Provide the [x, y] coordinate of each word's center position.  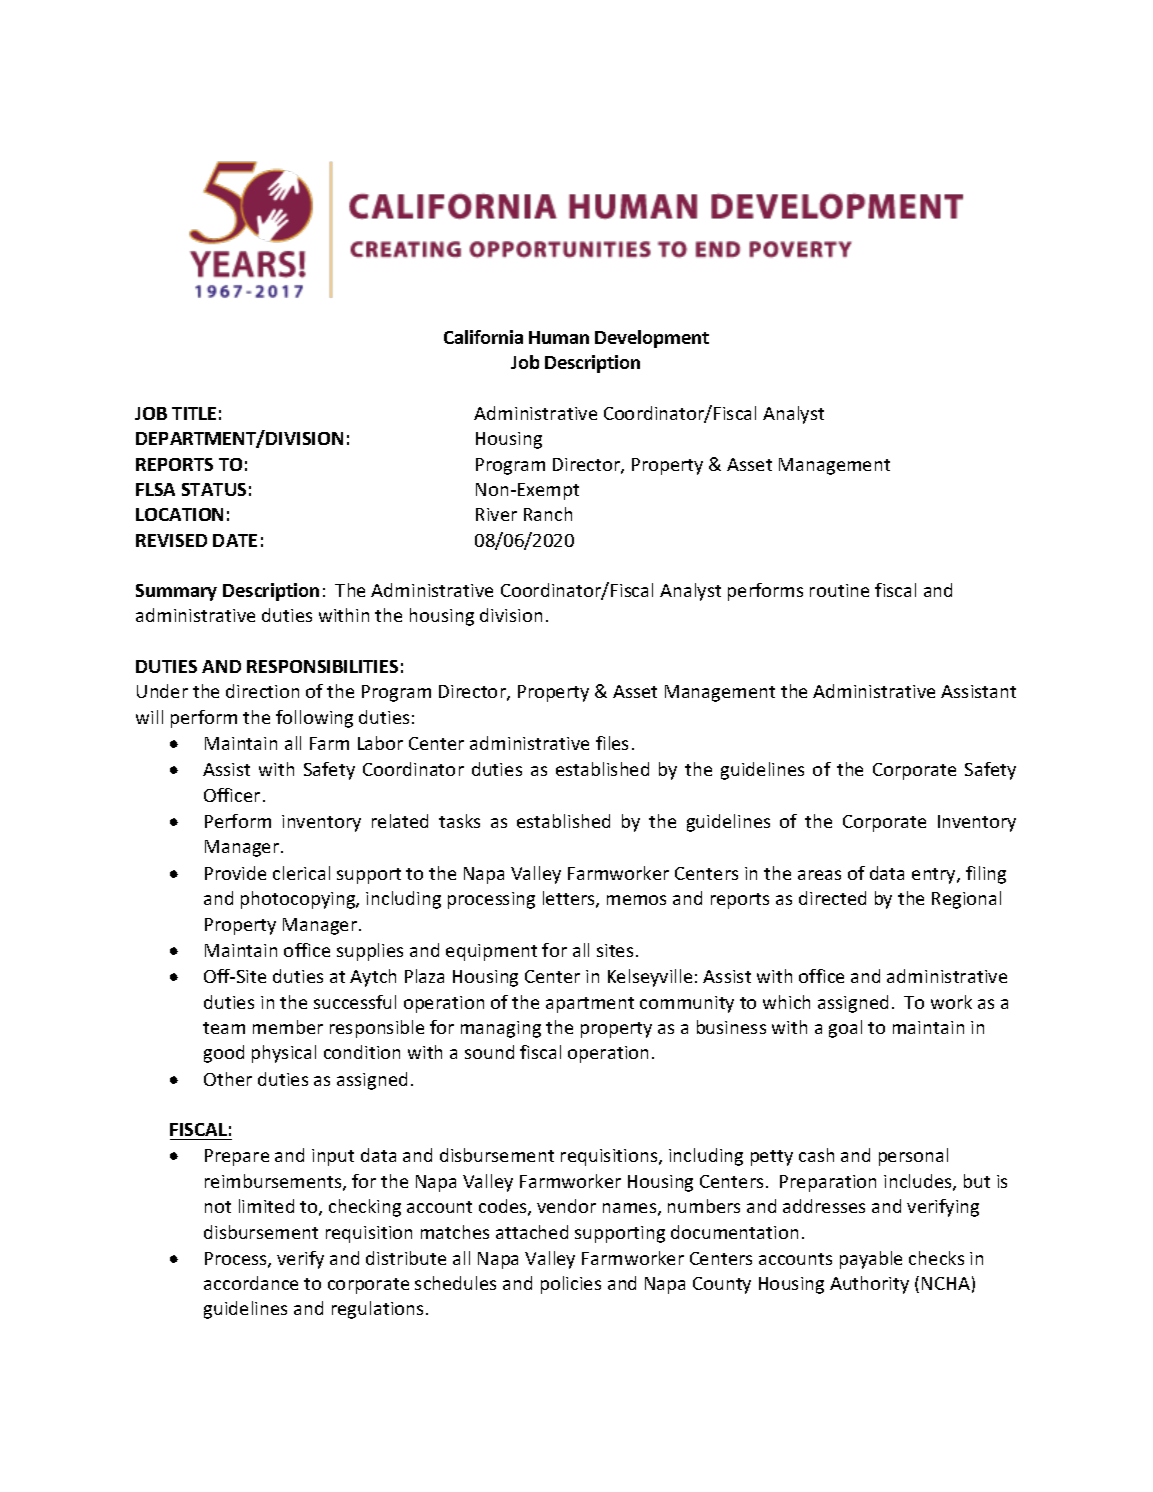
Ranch [548, 514]
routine [839, 590]
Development [652, 339]
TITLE [194, 413]
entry [935, 876]
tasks [459, 821]
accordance [251, 1283]
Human [559, 337]
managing [501, 1029]
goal [845, 1029]
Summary [176, 592]
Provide [235, 873]
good [224, 1054]
